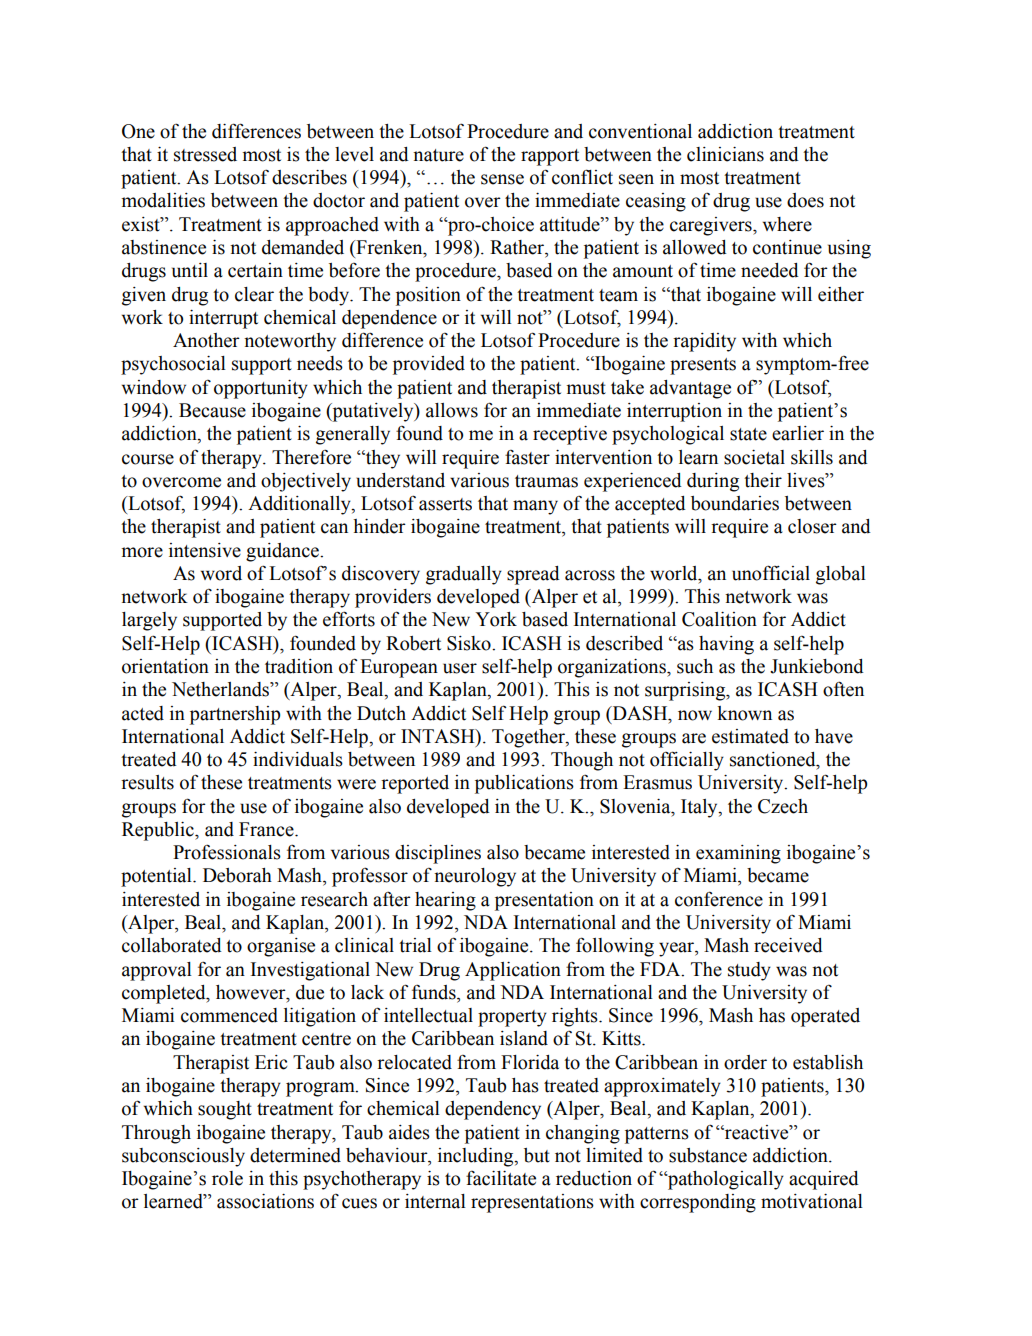  Describe the element at coordinates (501, 1178) in the screenshot. I see `facilitate` at that location.
